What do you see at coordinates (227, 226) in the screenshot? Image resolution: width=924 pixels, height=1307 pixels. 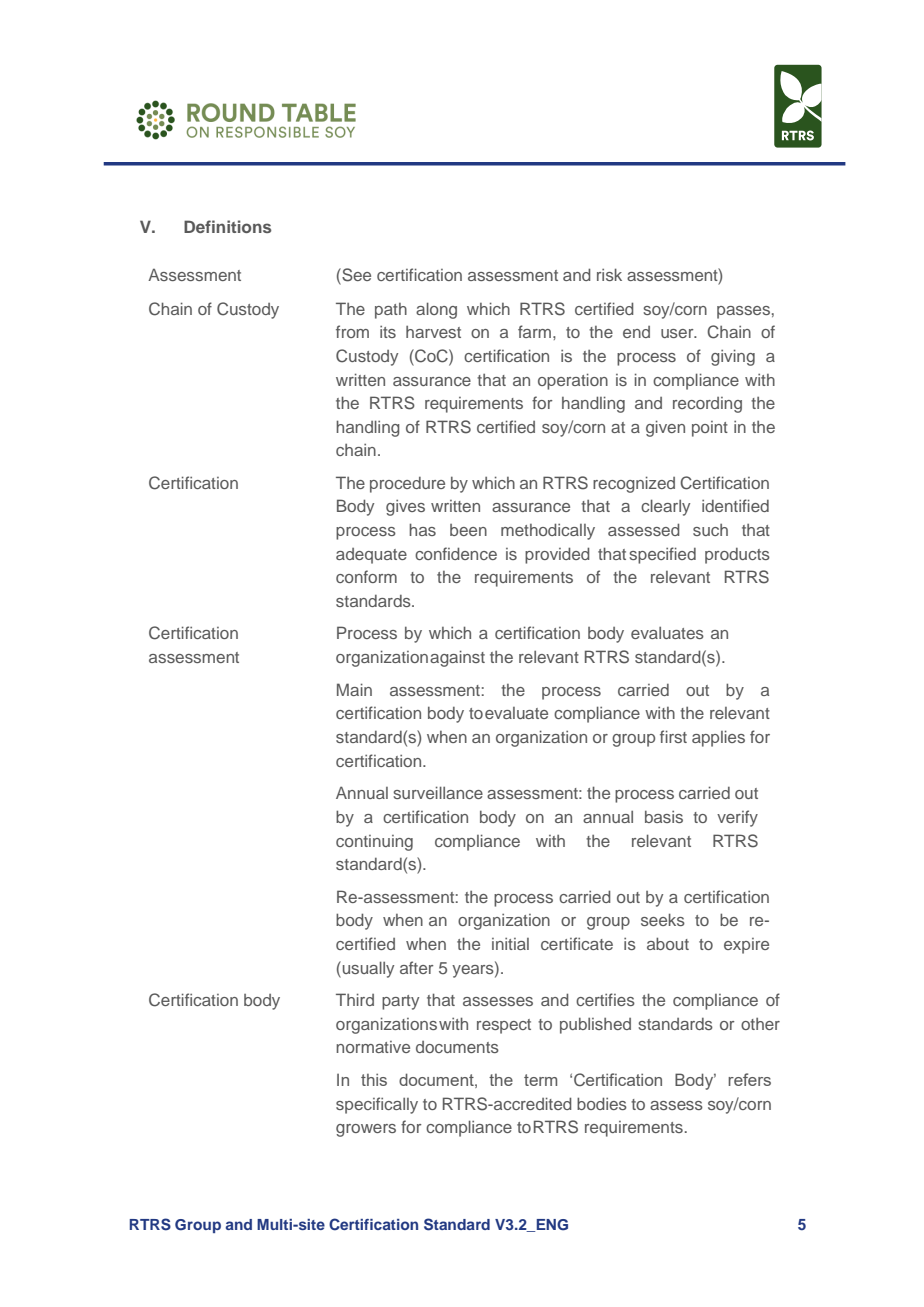 I see `Definitions` at bounding box center [227, 226].
